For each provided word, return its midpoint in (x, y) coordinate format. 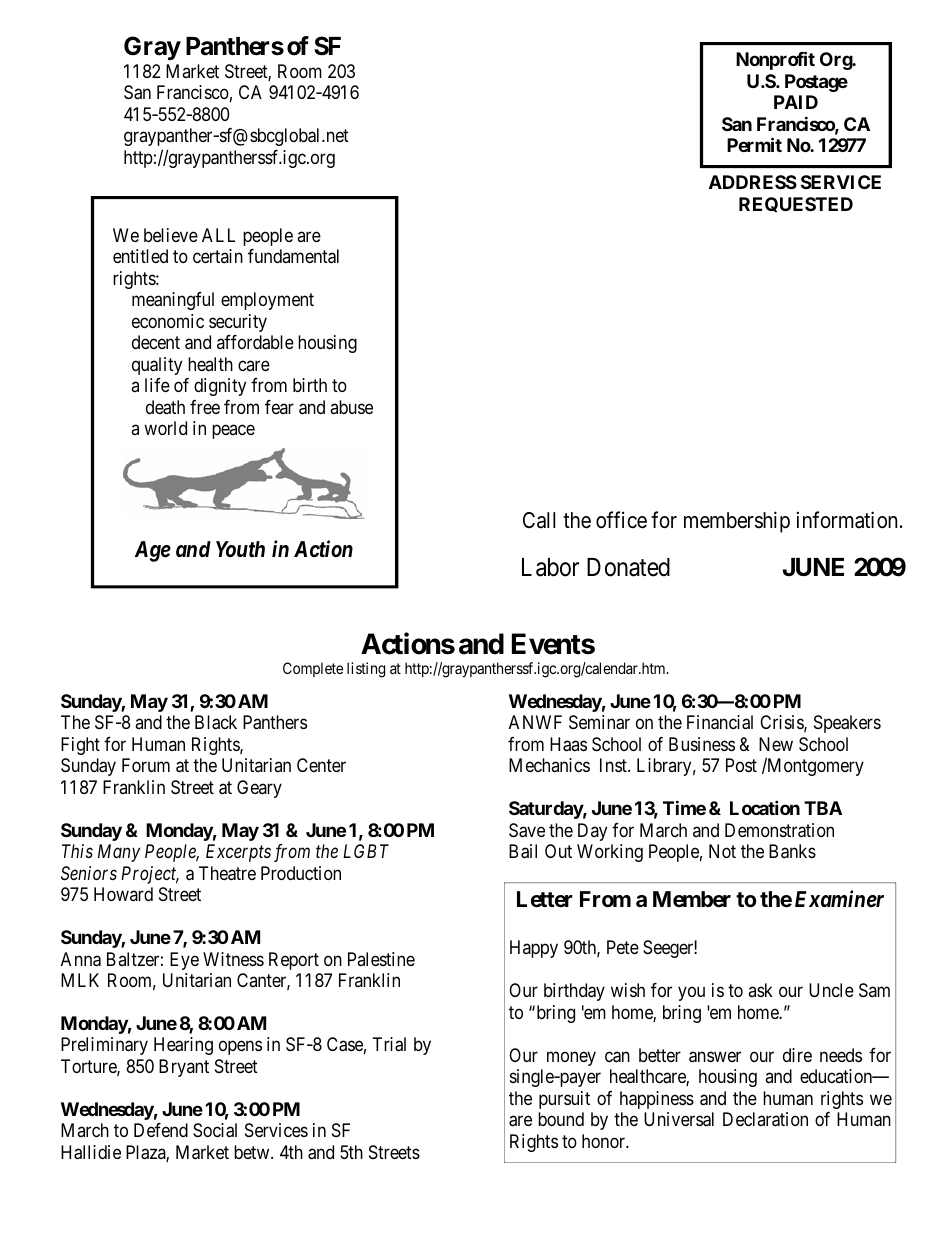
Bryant (184, 1068)
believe (171, 235)
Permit (754, 145)
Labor (550, 567)
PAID (796, 102)
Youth (240, 549)
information (847, 520)
